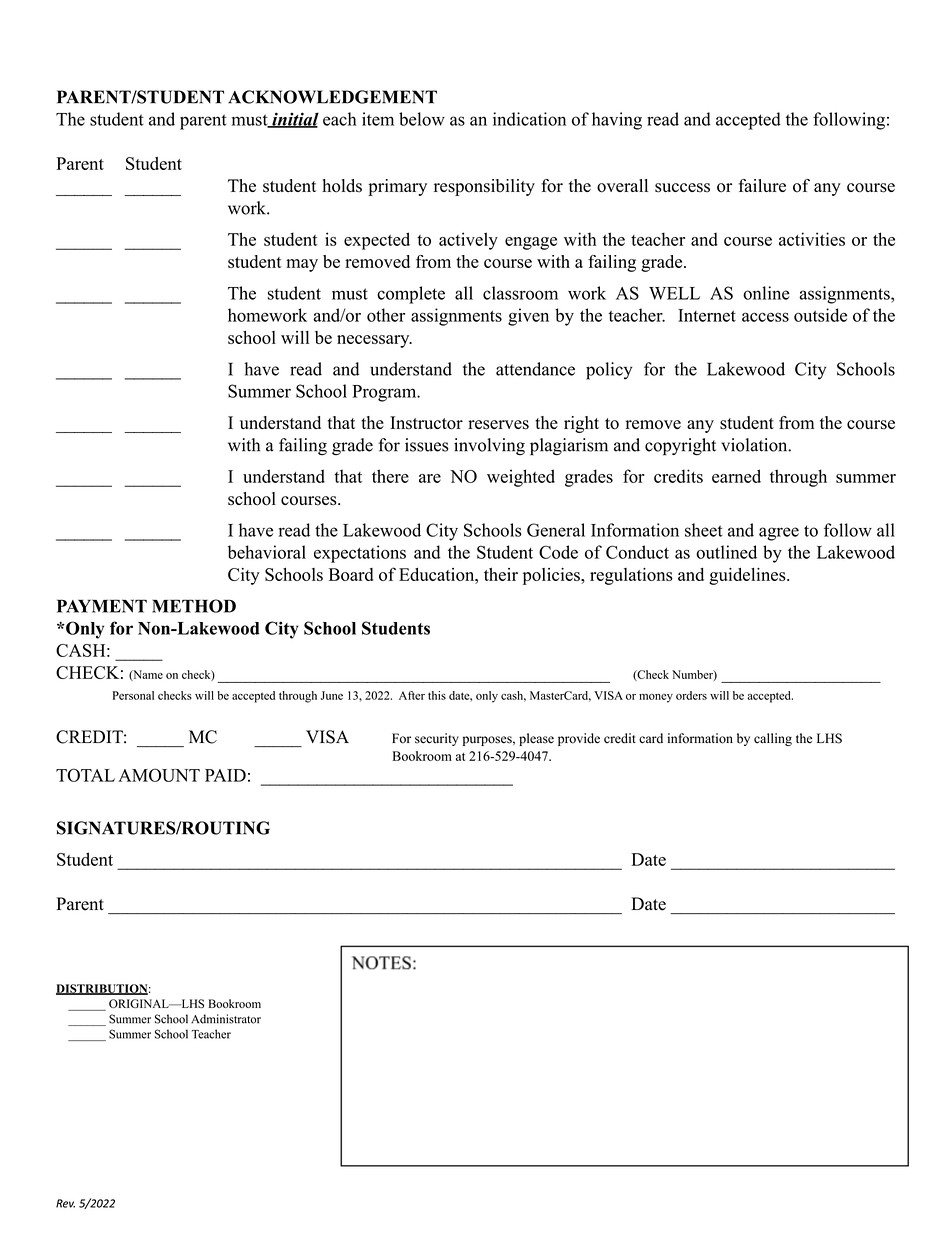 The width and height of the document is (952, 1233). What do you see at coordinates (294, 120) in the document?
I see `initial` at bounding box center [294, 120].
